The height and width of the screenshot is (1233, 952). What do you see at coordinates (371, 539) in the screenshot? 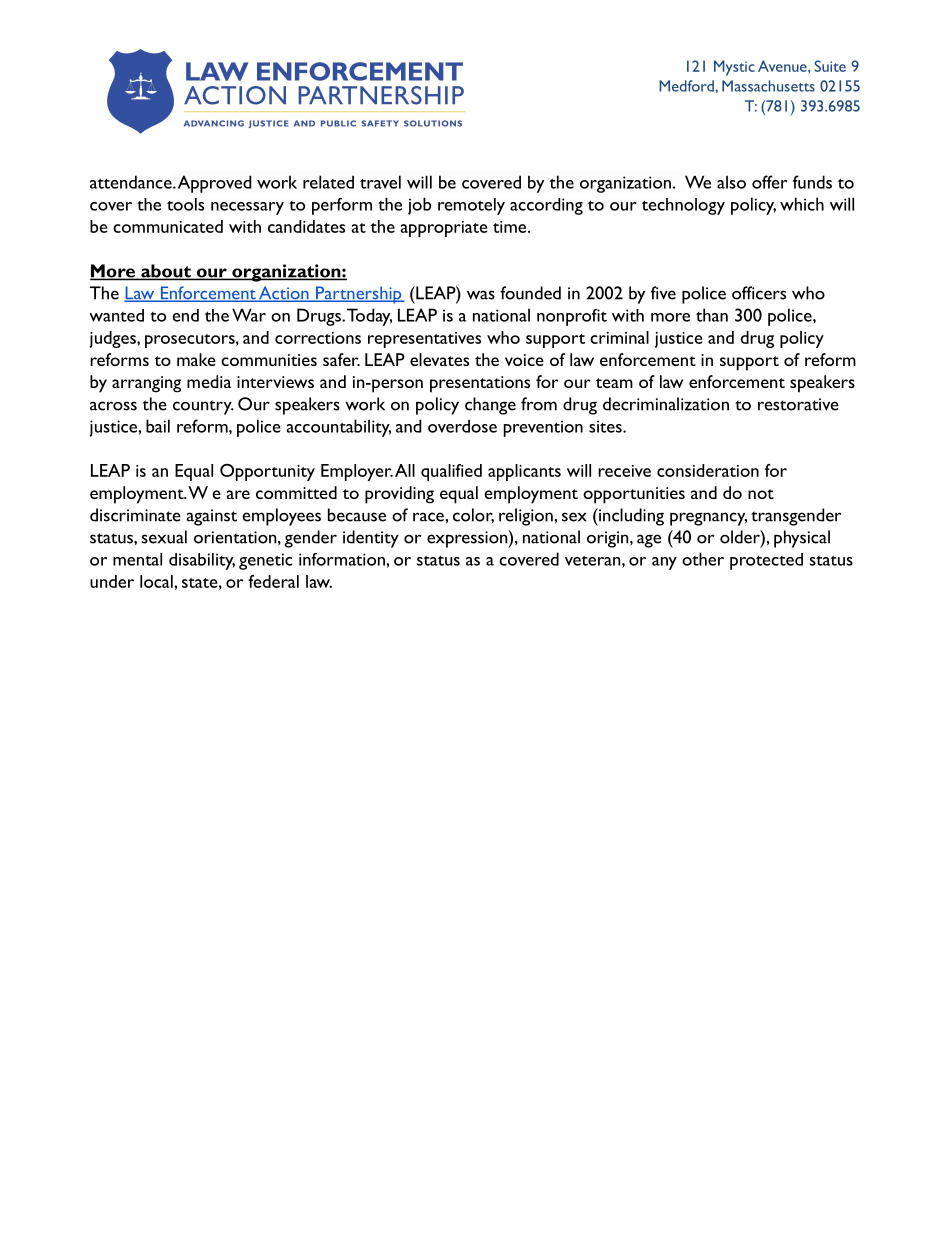
I see `identity` at bounding box center [371, 539].
